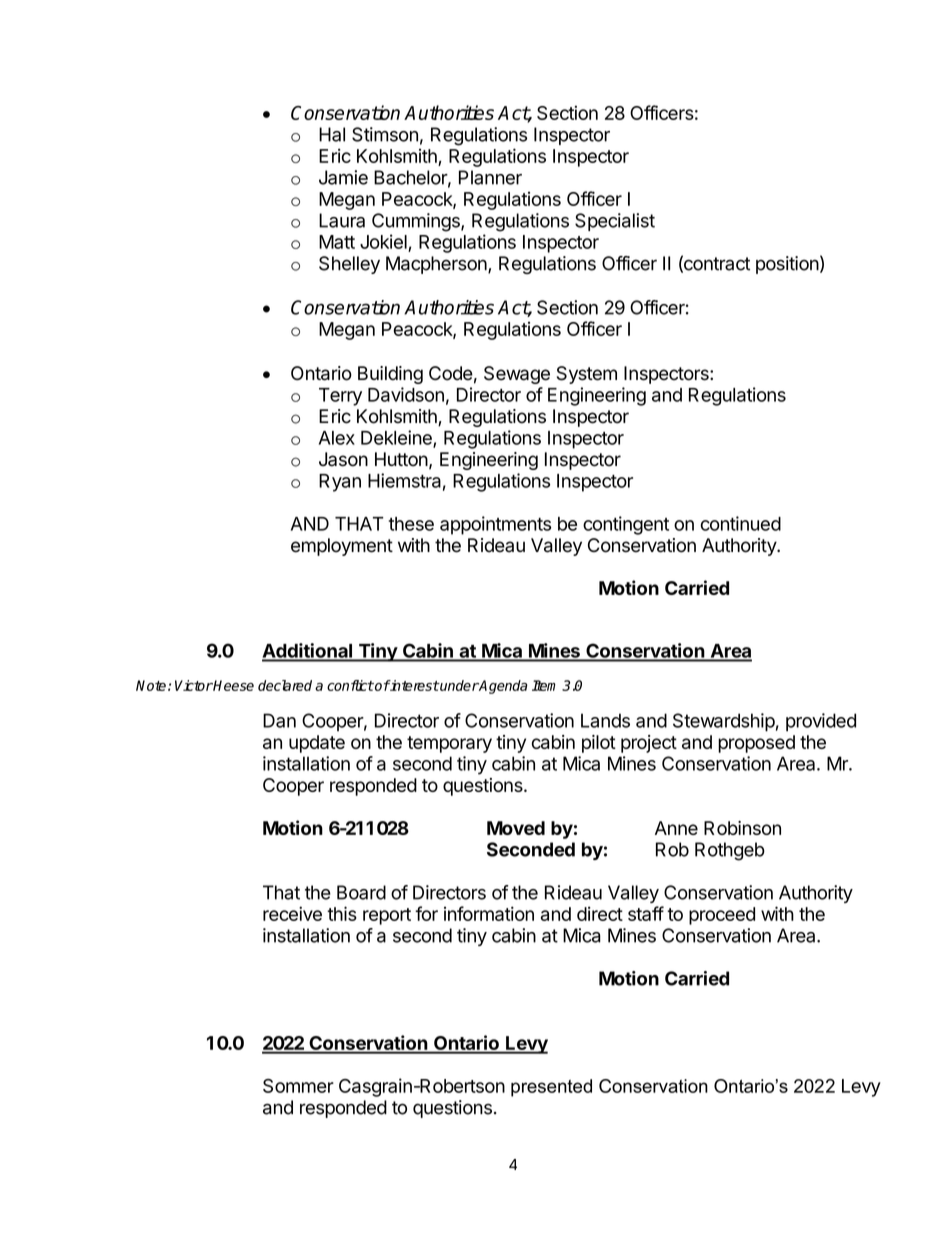 The width and height of the page is (952, 1233). Describe the element at coordinates (741, 523) in the page. I see `continued` at that location.
